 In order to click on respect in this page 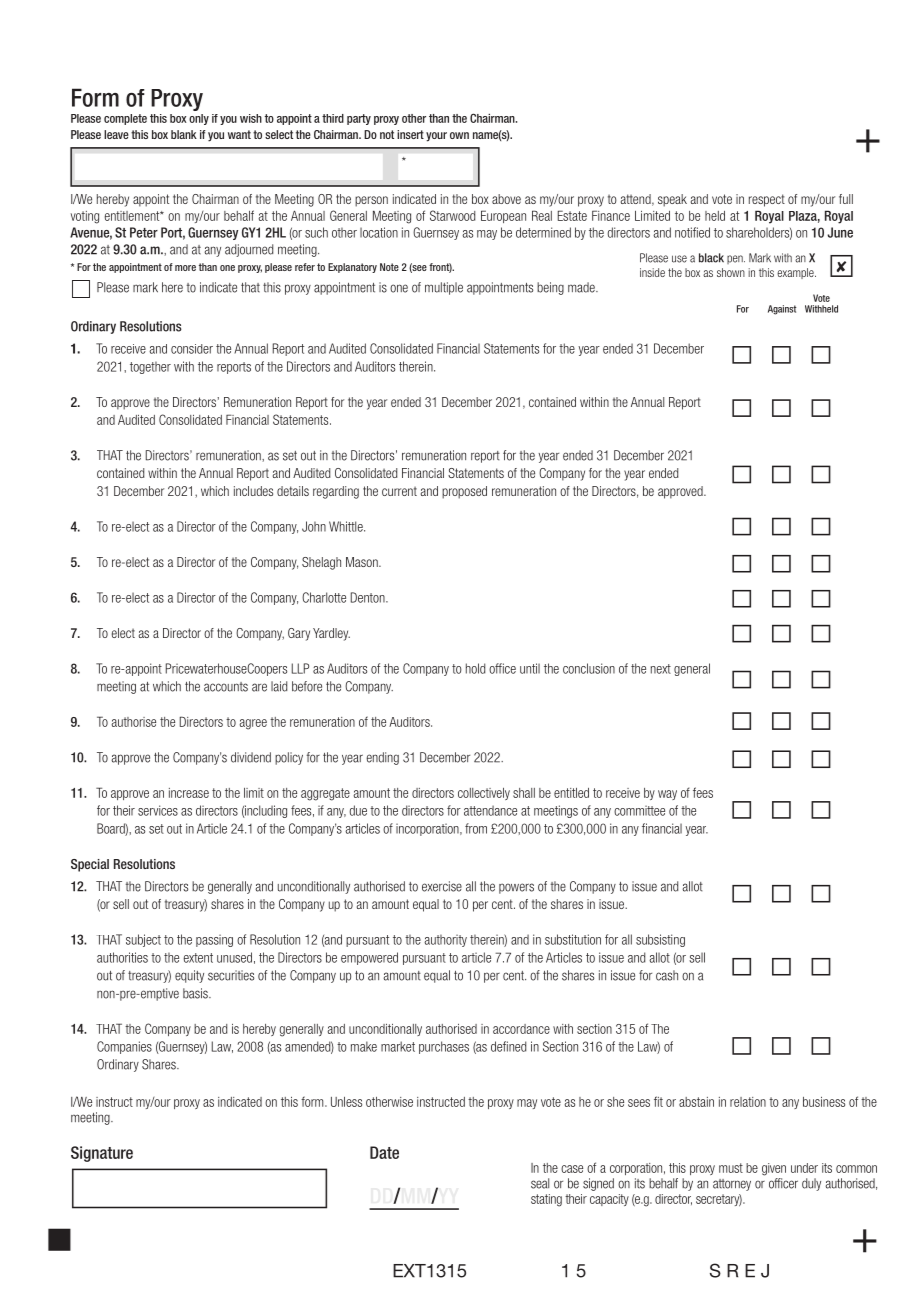, I will do `click(767, 200)`.
